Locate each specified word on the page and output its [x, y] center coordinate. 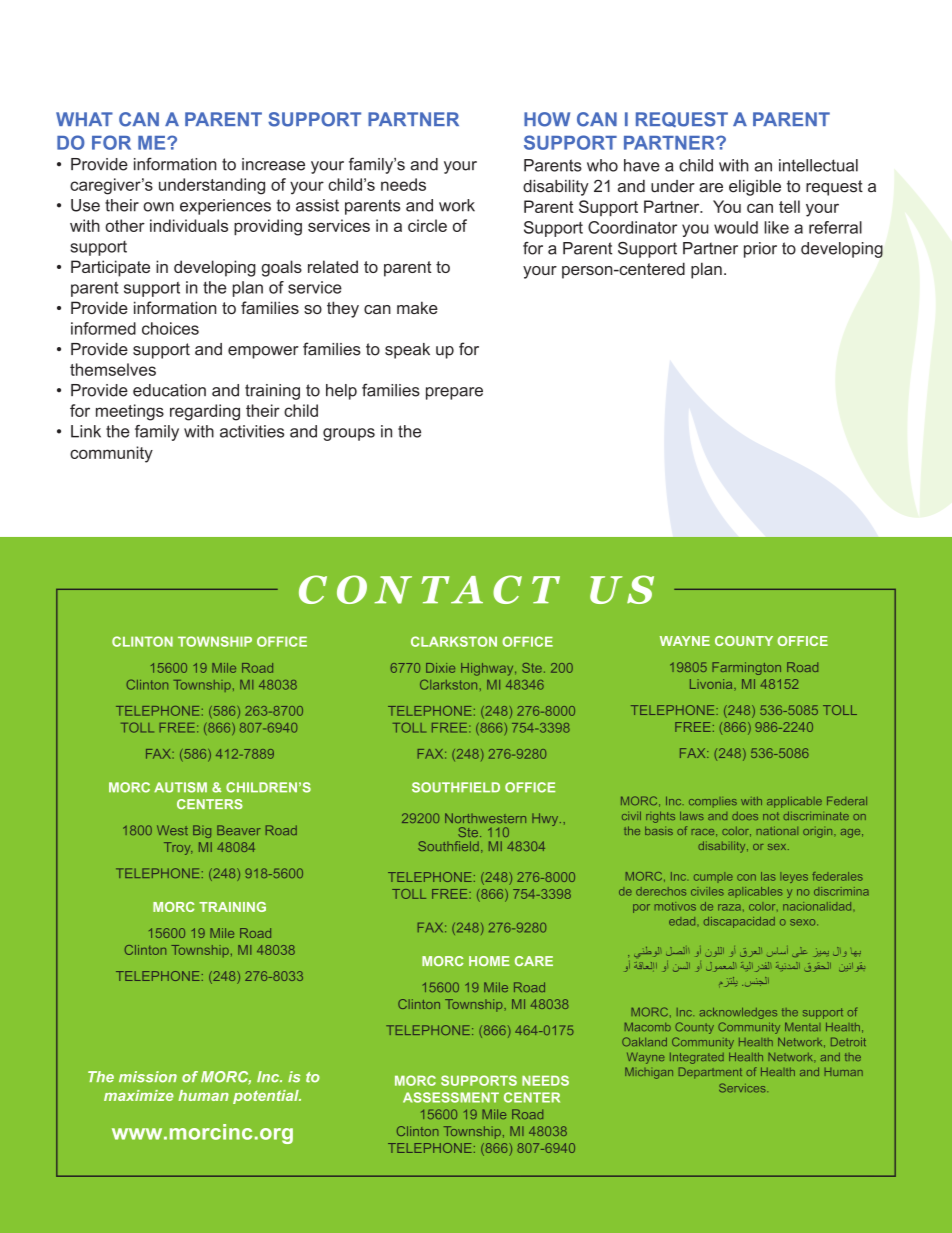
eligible [755, 188]
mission [148, 1077]
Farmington [746, 668]
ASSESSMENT [451, 1097]
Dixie [440, 668]
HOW [547, 119]
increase [273, 164]
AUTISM [180, 787]
